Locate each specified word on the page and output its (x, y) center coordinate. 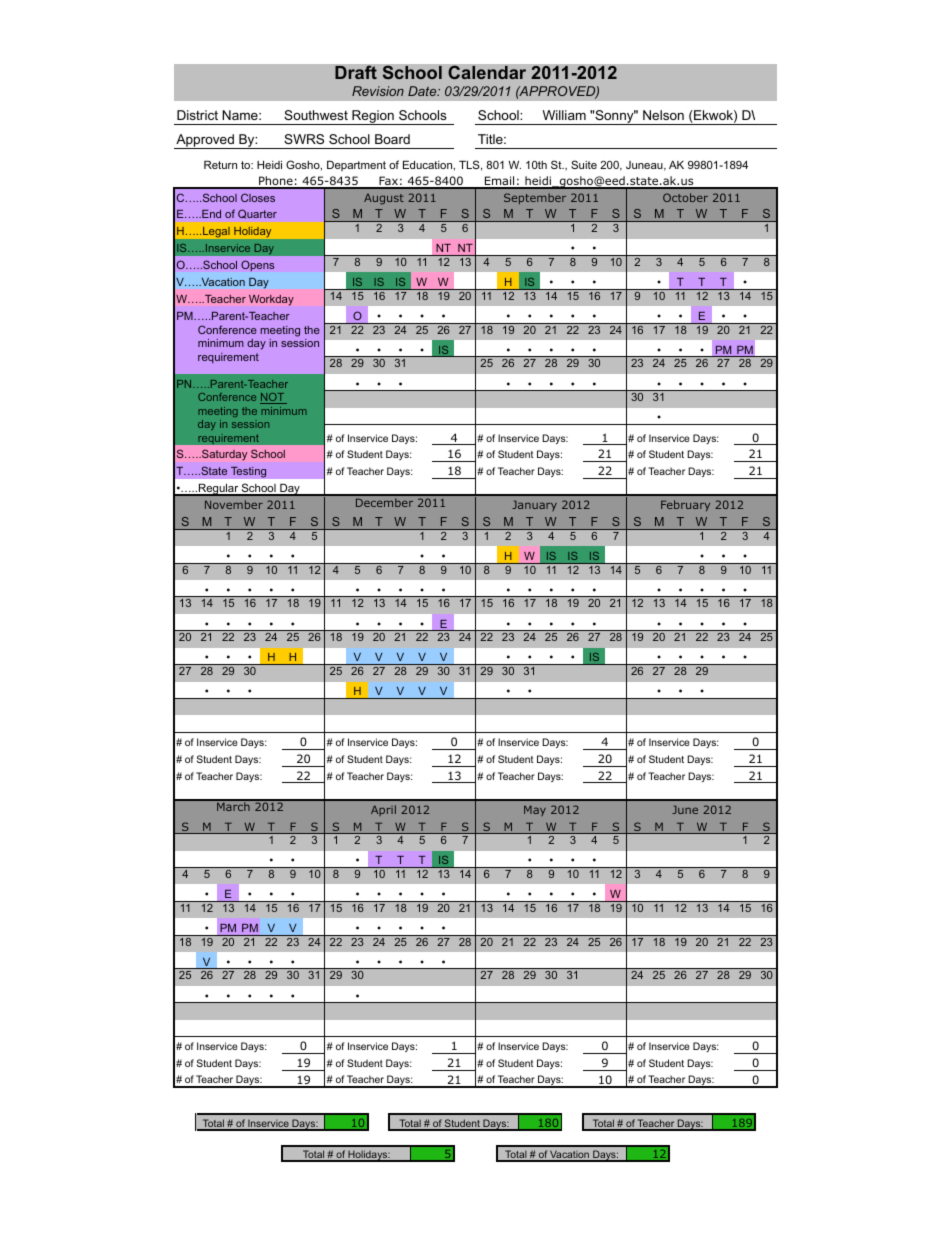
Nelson (663, 115)
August (384, 199)
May (535, 810)
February (685, 505)
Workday (271, 300)
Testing (248, 472)
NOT (273, 398)
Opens (257, 265)
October (685, 197)
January (534, 505)
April (383, 810)
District (197, 115)
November (234, 504)
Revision (378, 91)
